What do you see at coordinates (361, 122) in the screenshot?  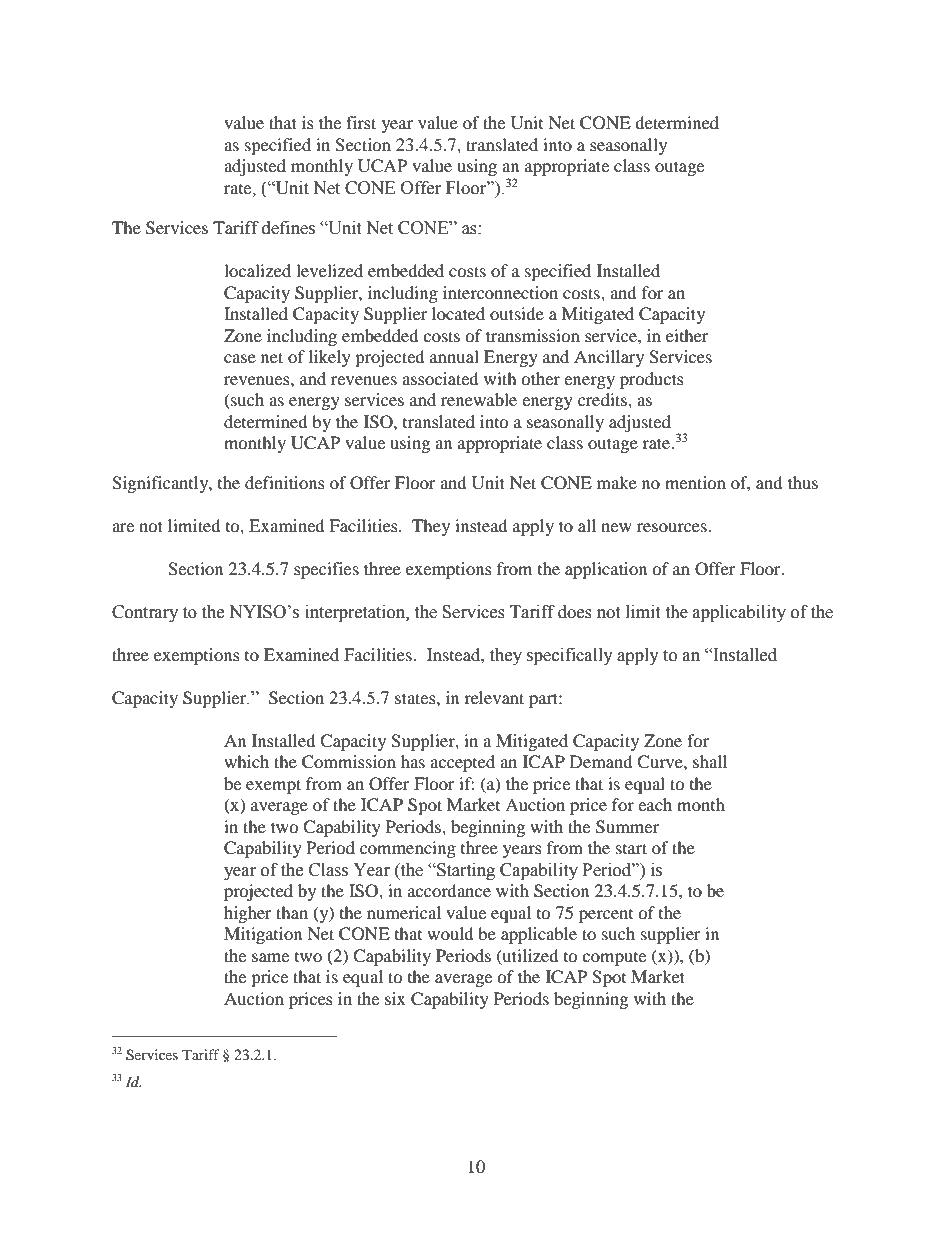 I see `first` at bounding box center [361, 122].
